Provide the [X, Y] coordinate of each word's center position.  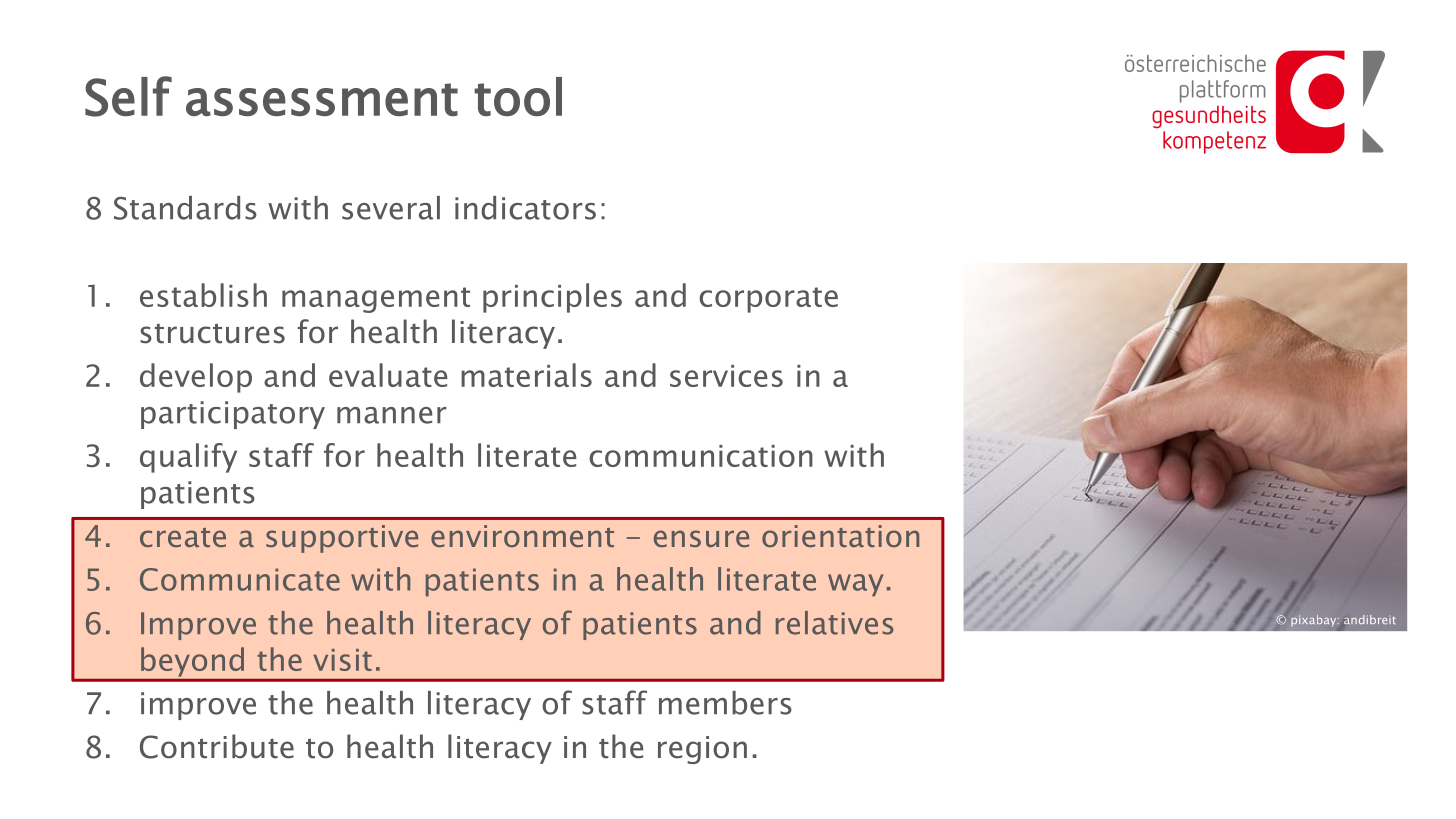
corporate [768, 300]
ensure [701, 538]
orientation [840, 536]
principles [552, 298]
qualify [188, 458]
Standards [185, 208]
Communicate [240, 579]
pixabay [1315, 621]
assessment [322, 100]
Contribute [217, 746]
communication [701, 456]
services [726, 376]
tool [518, 96]
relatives [834, 623]
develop [196, 378]
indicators [525, 208]
